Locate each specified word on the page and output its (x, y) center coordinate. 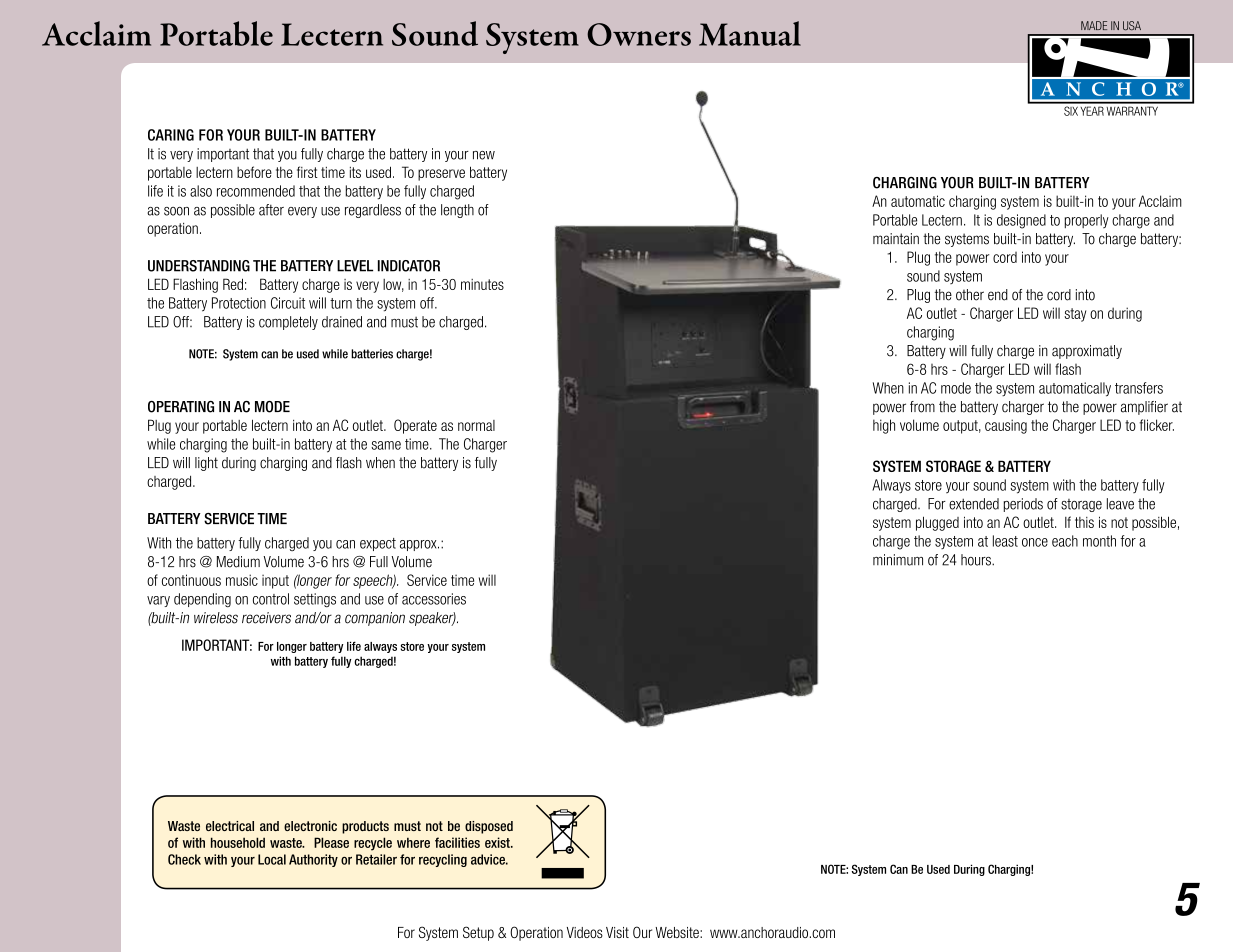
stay (1075, 315)
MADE (1094, 25)
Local (272, 859)
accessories (434, 599)
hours (977, 560)
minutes (482, 284)
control (271, 599)
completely (288, 323)
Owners (639, 34)
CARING (171, 135)
